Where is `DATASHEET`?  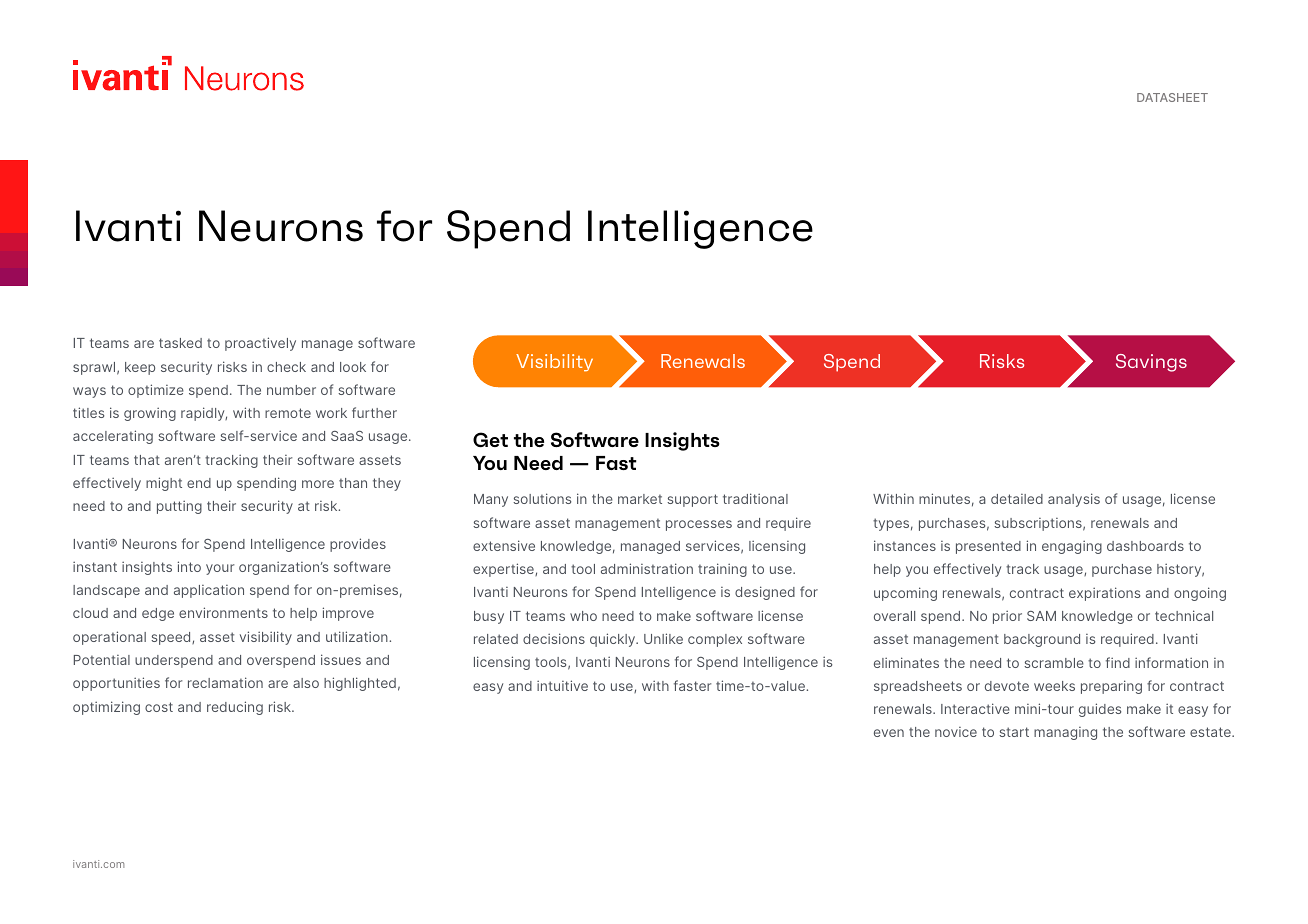 DATASHEET is located at coordinates (1172, 97).
